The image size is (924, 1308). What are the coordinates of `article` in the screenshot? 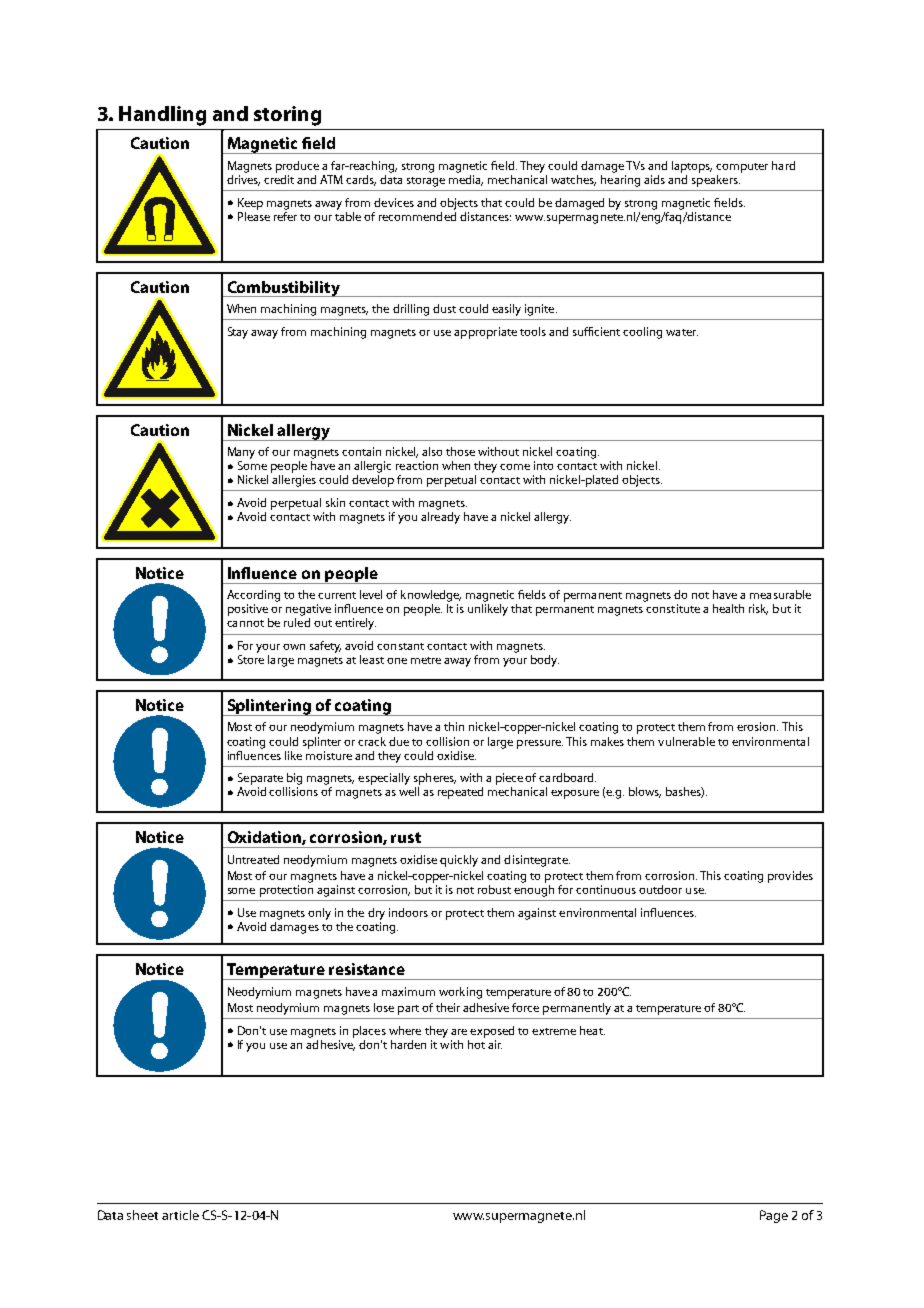 It's located at (180, 1215).
